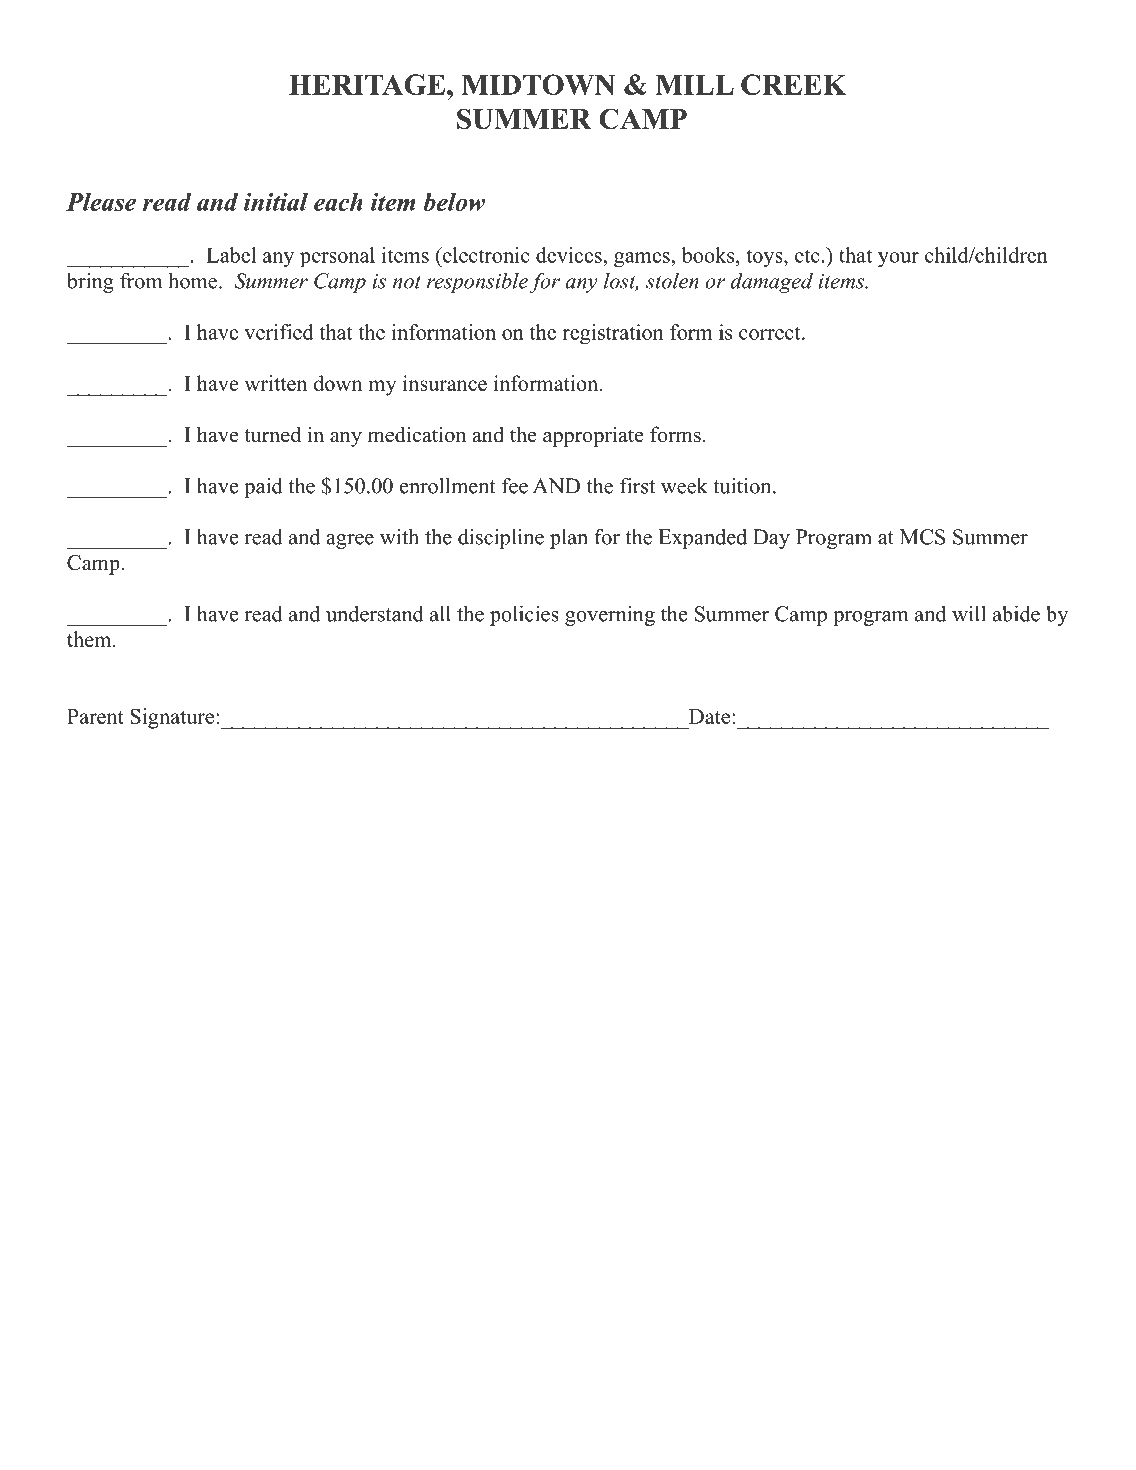 This document has width=1136, height=1470. What do you see at coordinates (350, 541) in the document?
I see `agree` at bounding box center [350, 541].
